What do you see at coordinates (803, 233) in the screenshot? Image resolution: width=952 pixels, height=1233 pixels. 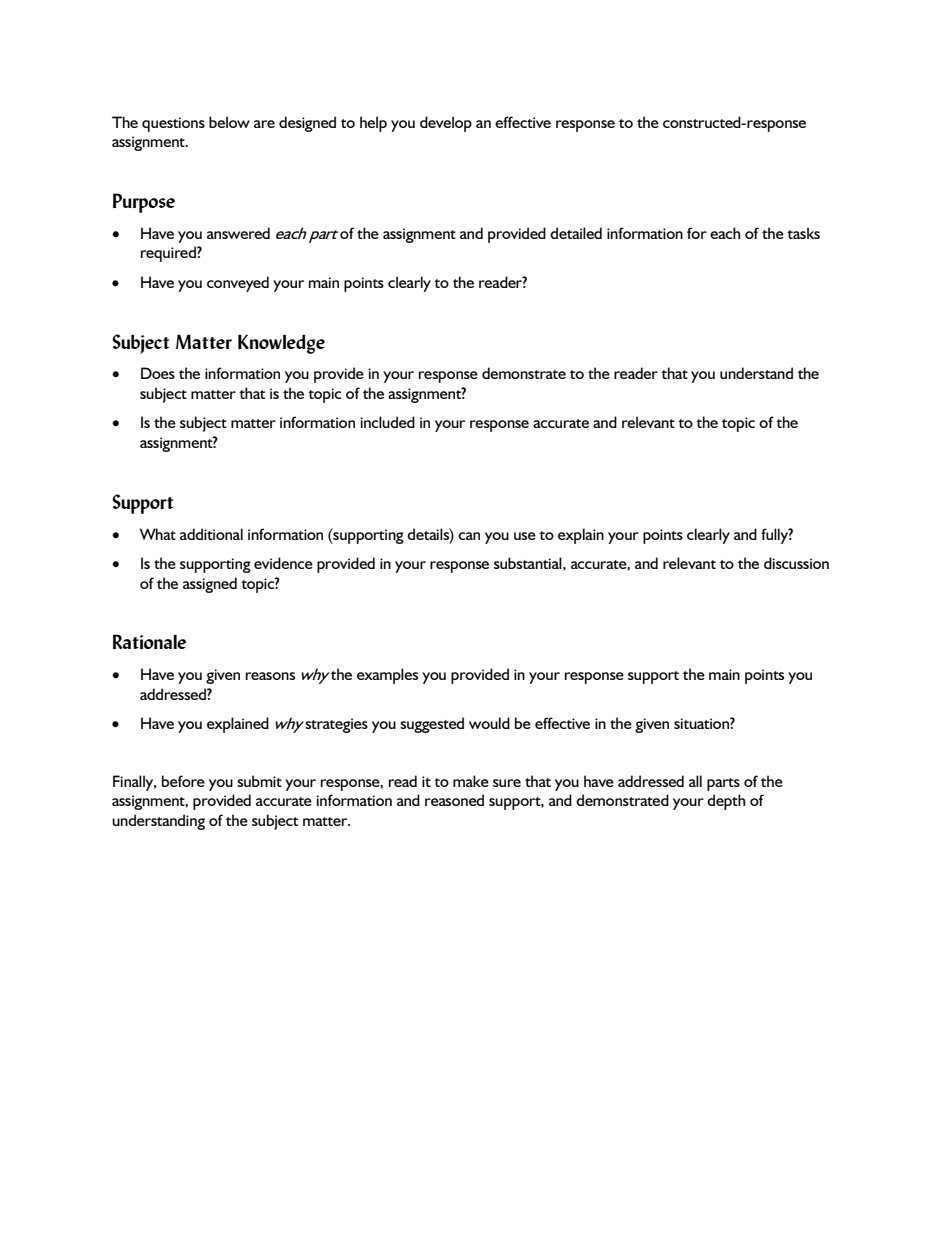 I see `tasks` at bounding box center [803, 233].
